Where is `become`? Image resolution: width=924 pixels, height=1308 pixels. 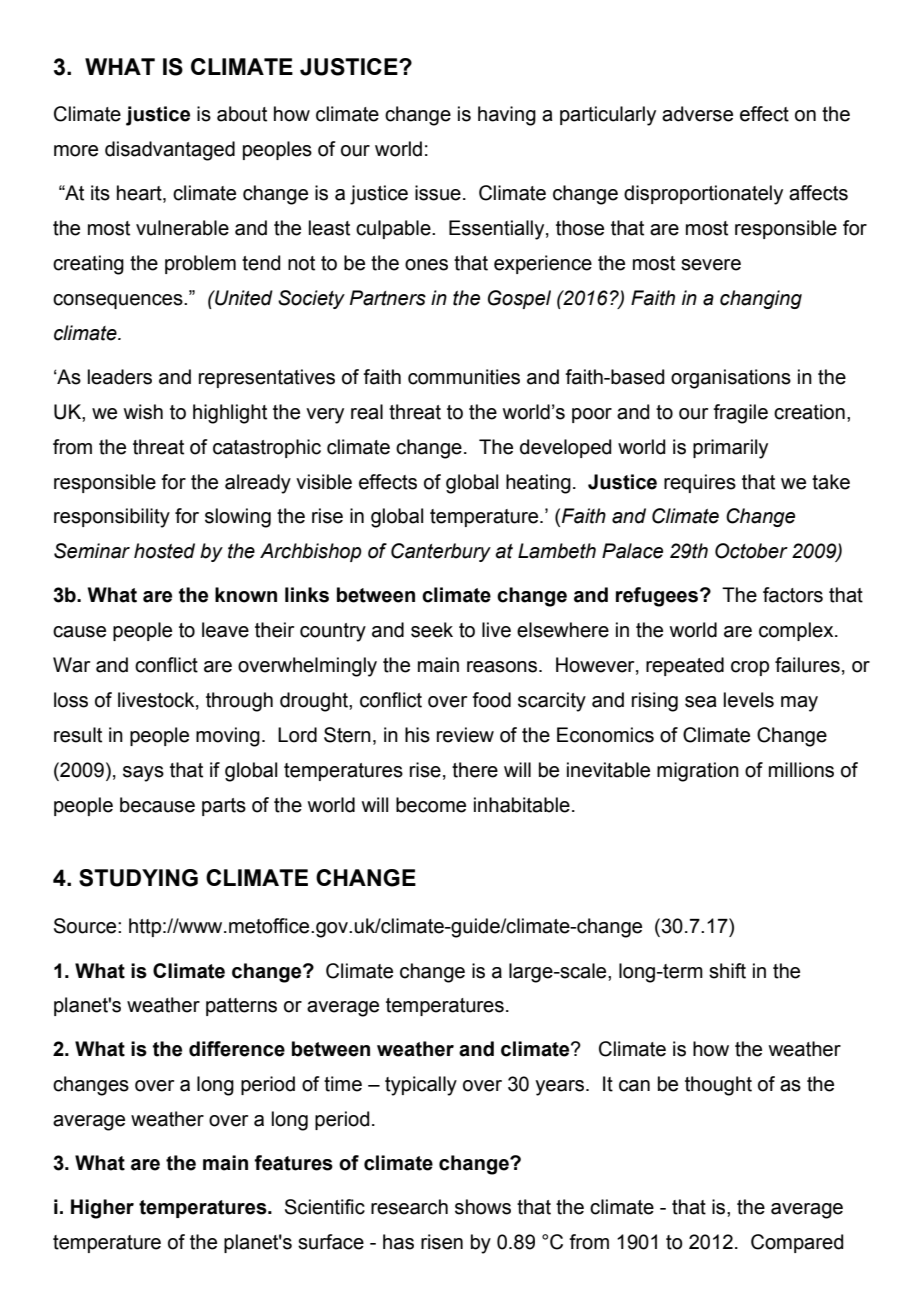 become is located at coordinates (431, 805).
